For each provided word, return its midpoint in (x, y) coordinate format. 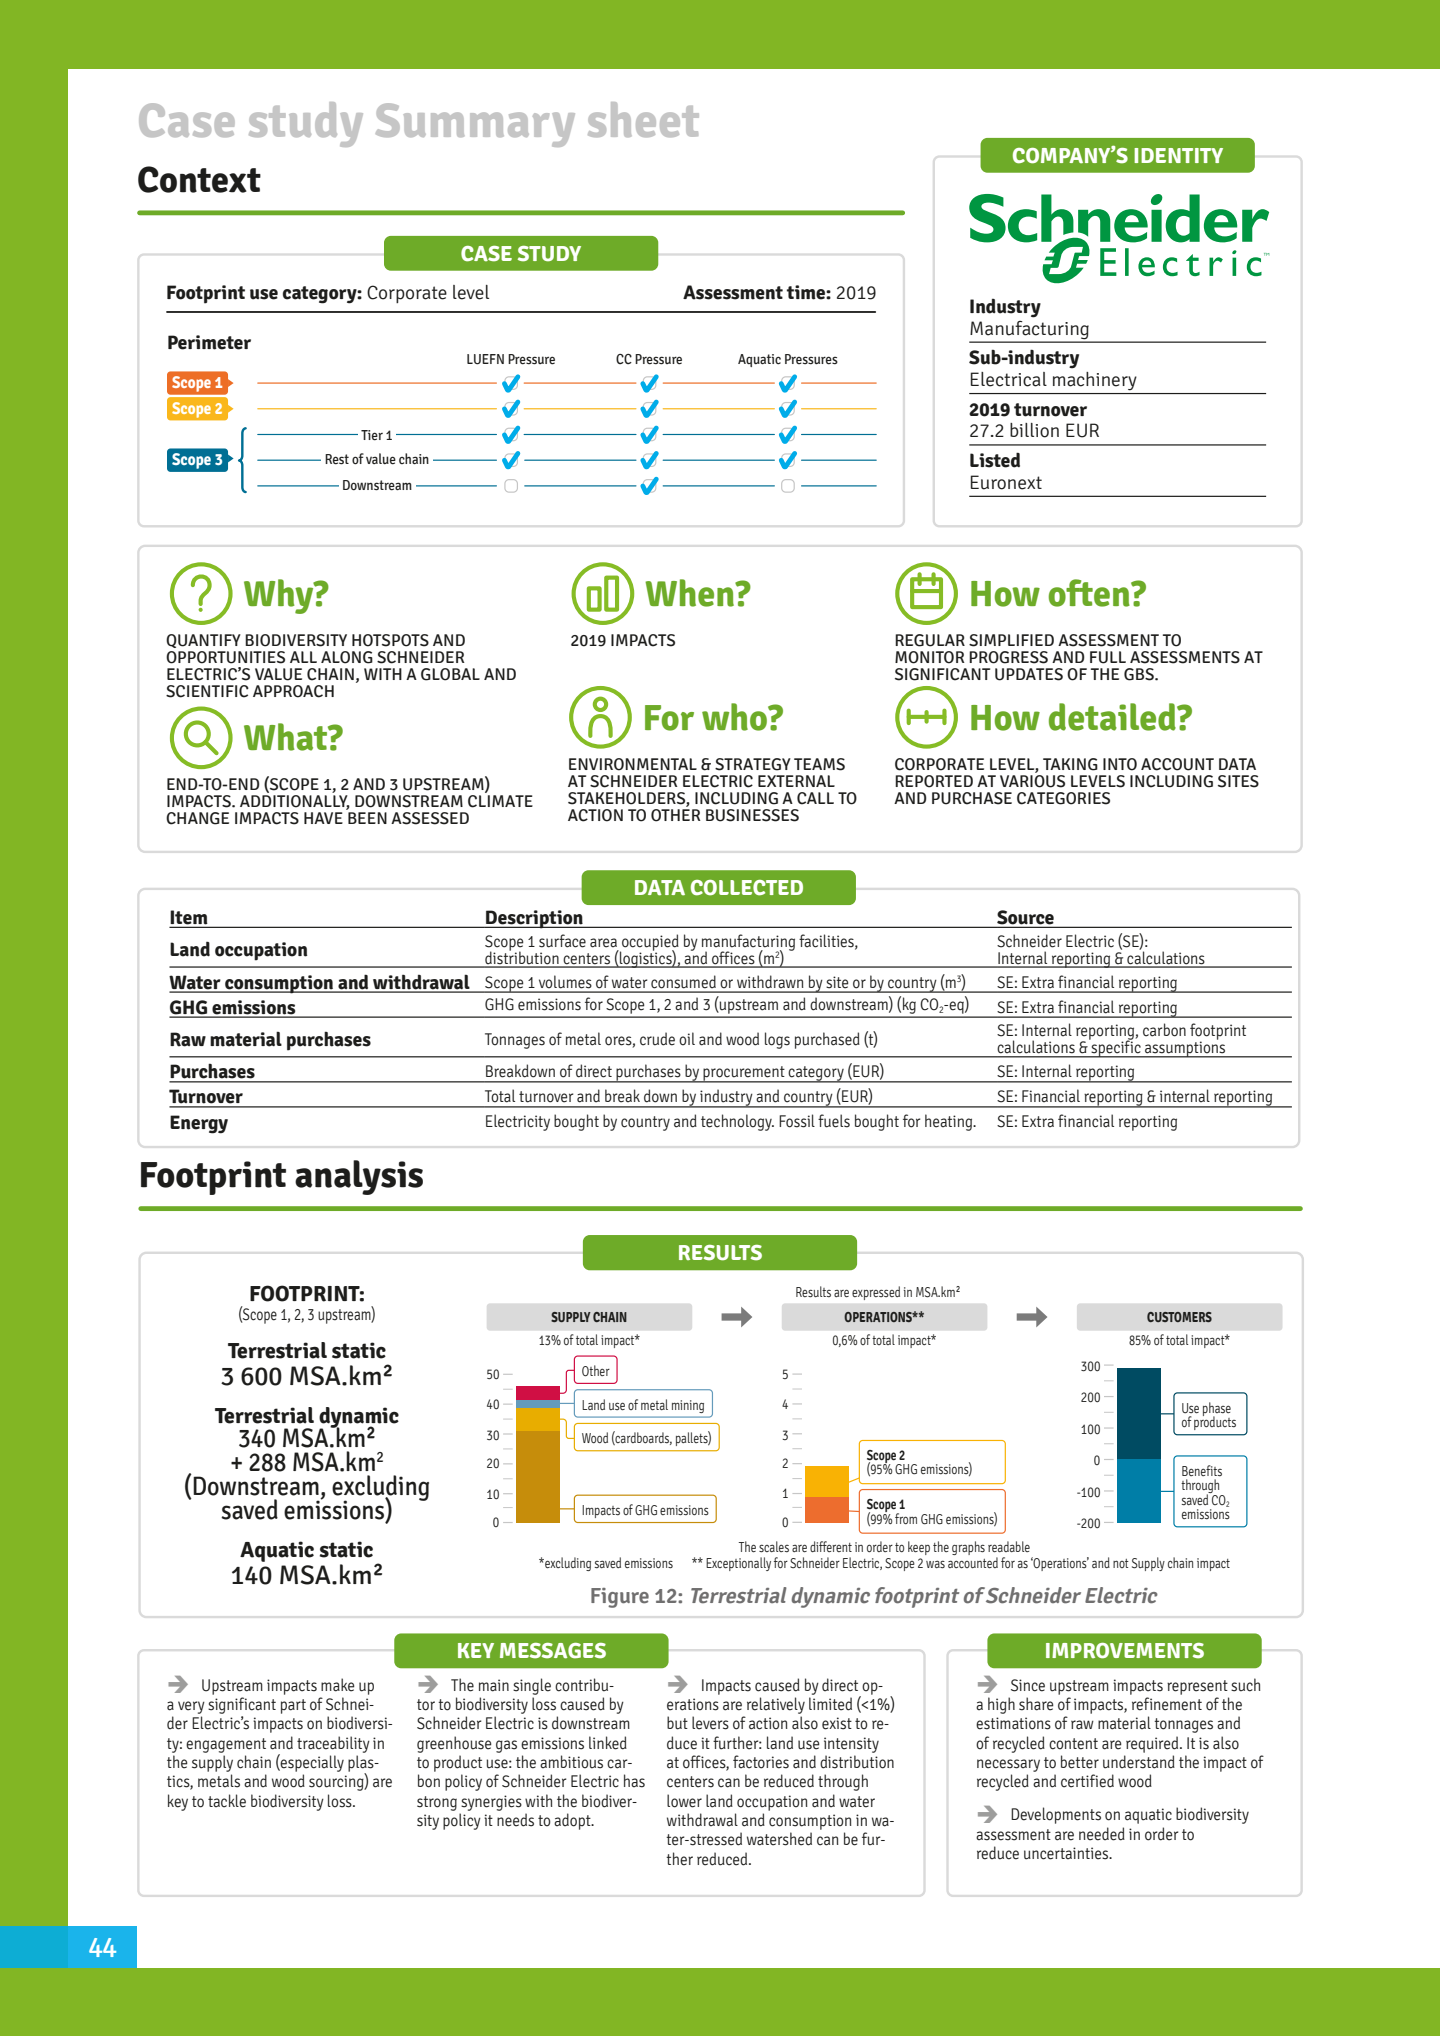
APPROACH (293, 691)
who (736, 717)
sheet (643, 119)
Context (199, 179)
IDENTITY (1178, 155)
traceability (333, 1744)
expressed (876, 1293)
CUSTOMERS (1179, 1317)
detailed (1113, 717)
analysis (359, 1177)
